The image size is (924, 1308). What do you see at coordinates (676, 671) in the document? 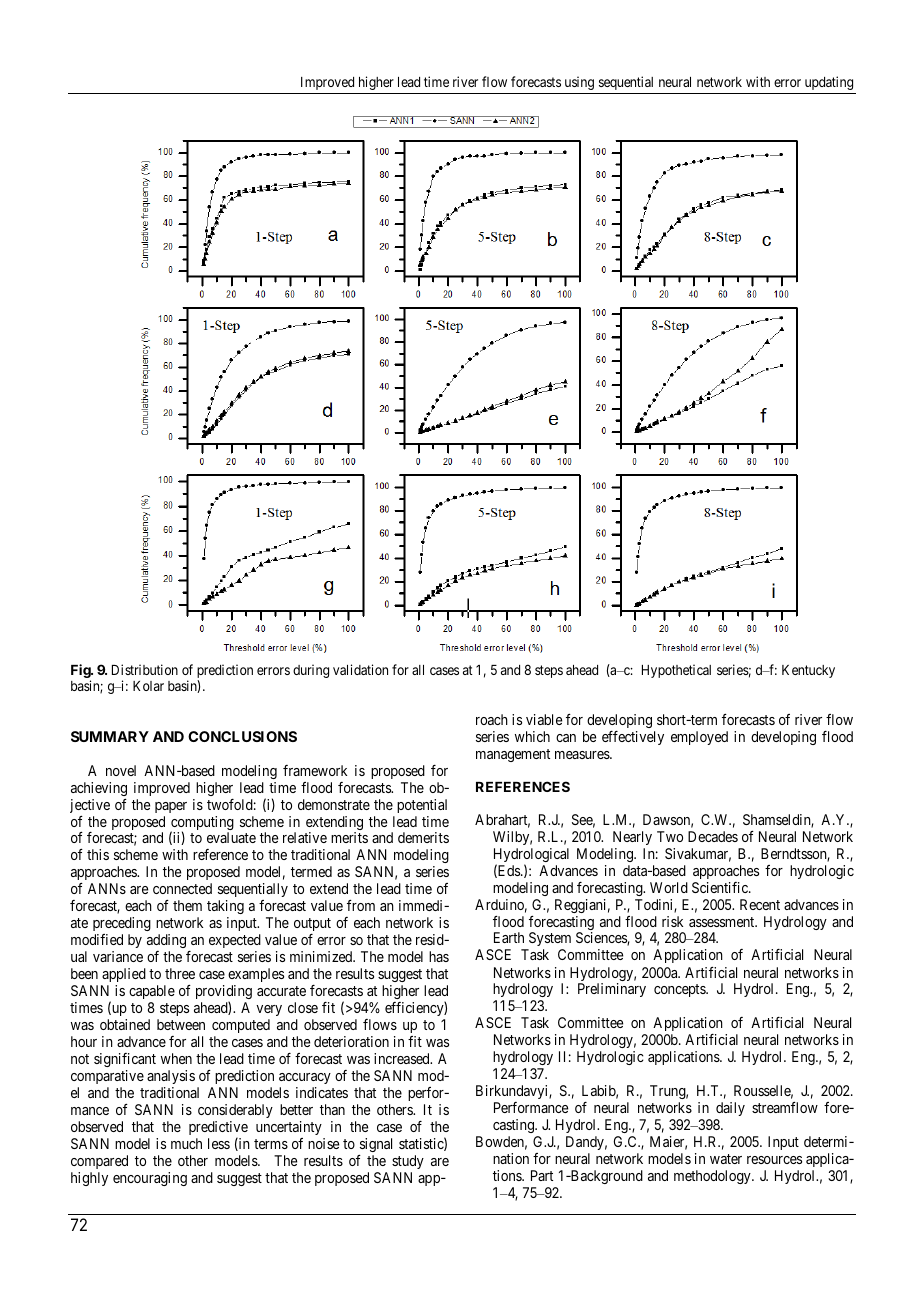
I see `Hypothetical` at bounding box center [676, 671].
